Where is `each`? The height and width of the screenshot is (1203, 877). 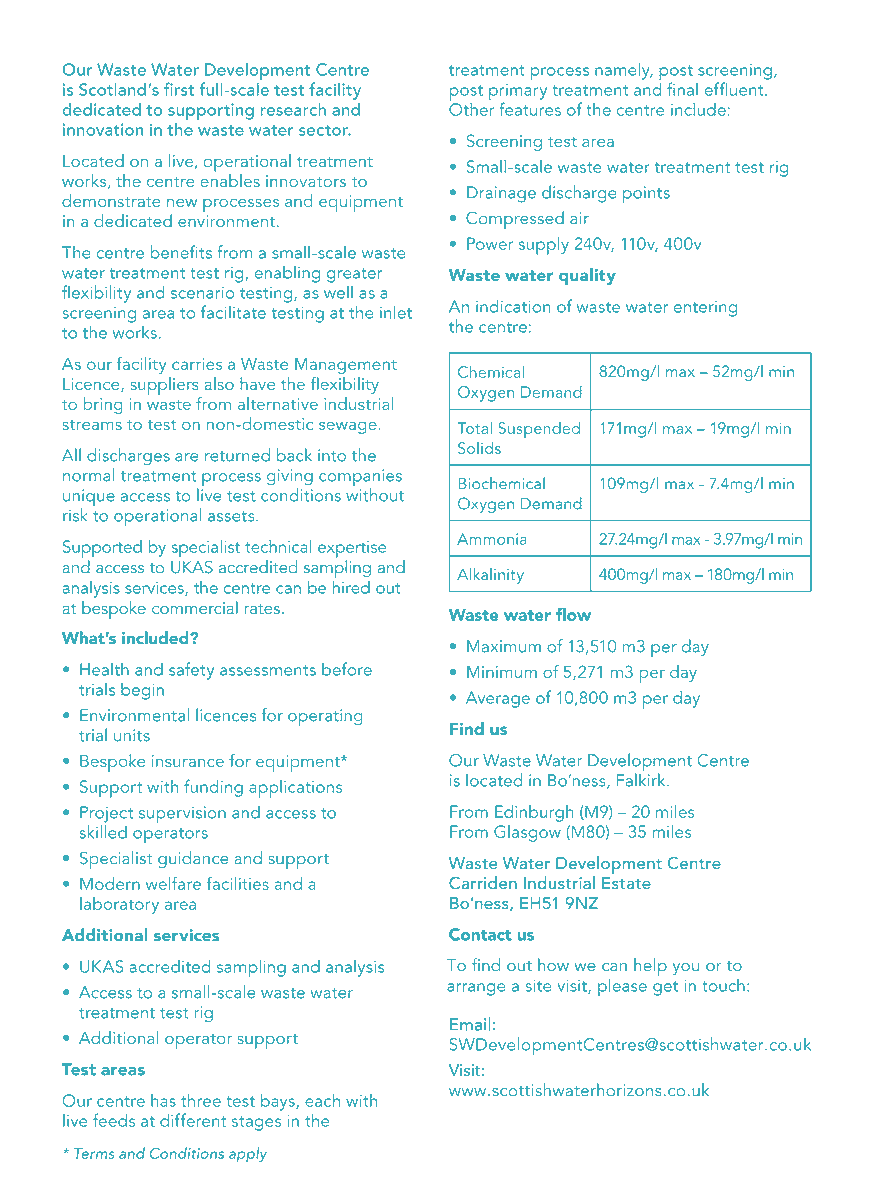 each is located at coordinates (322, 1100).
